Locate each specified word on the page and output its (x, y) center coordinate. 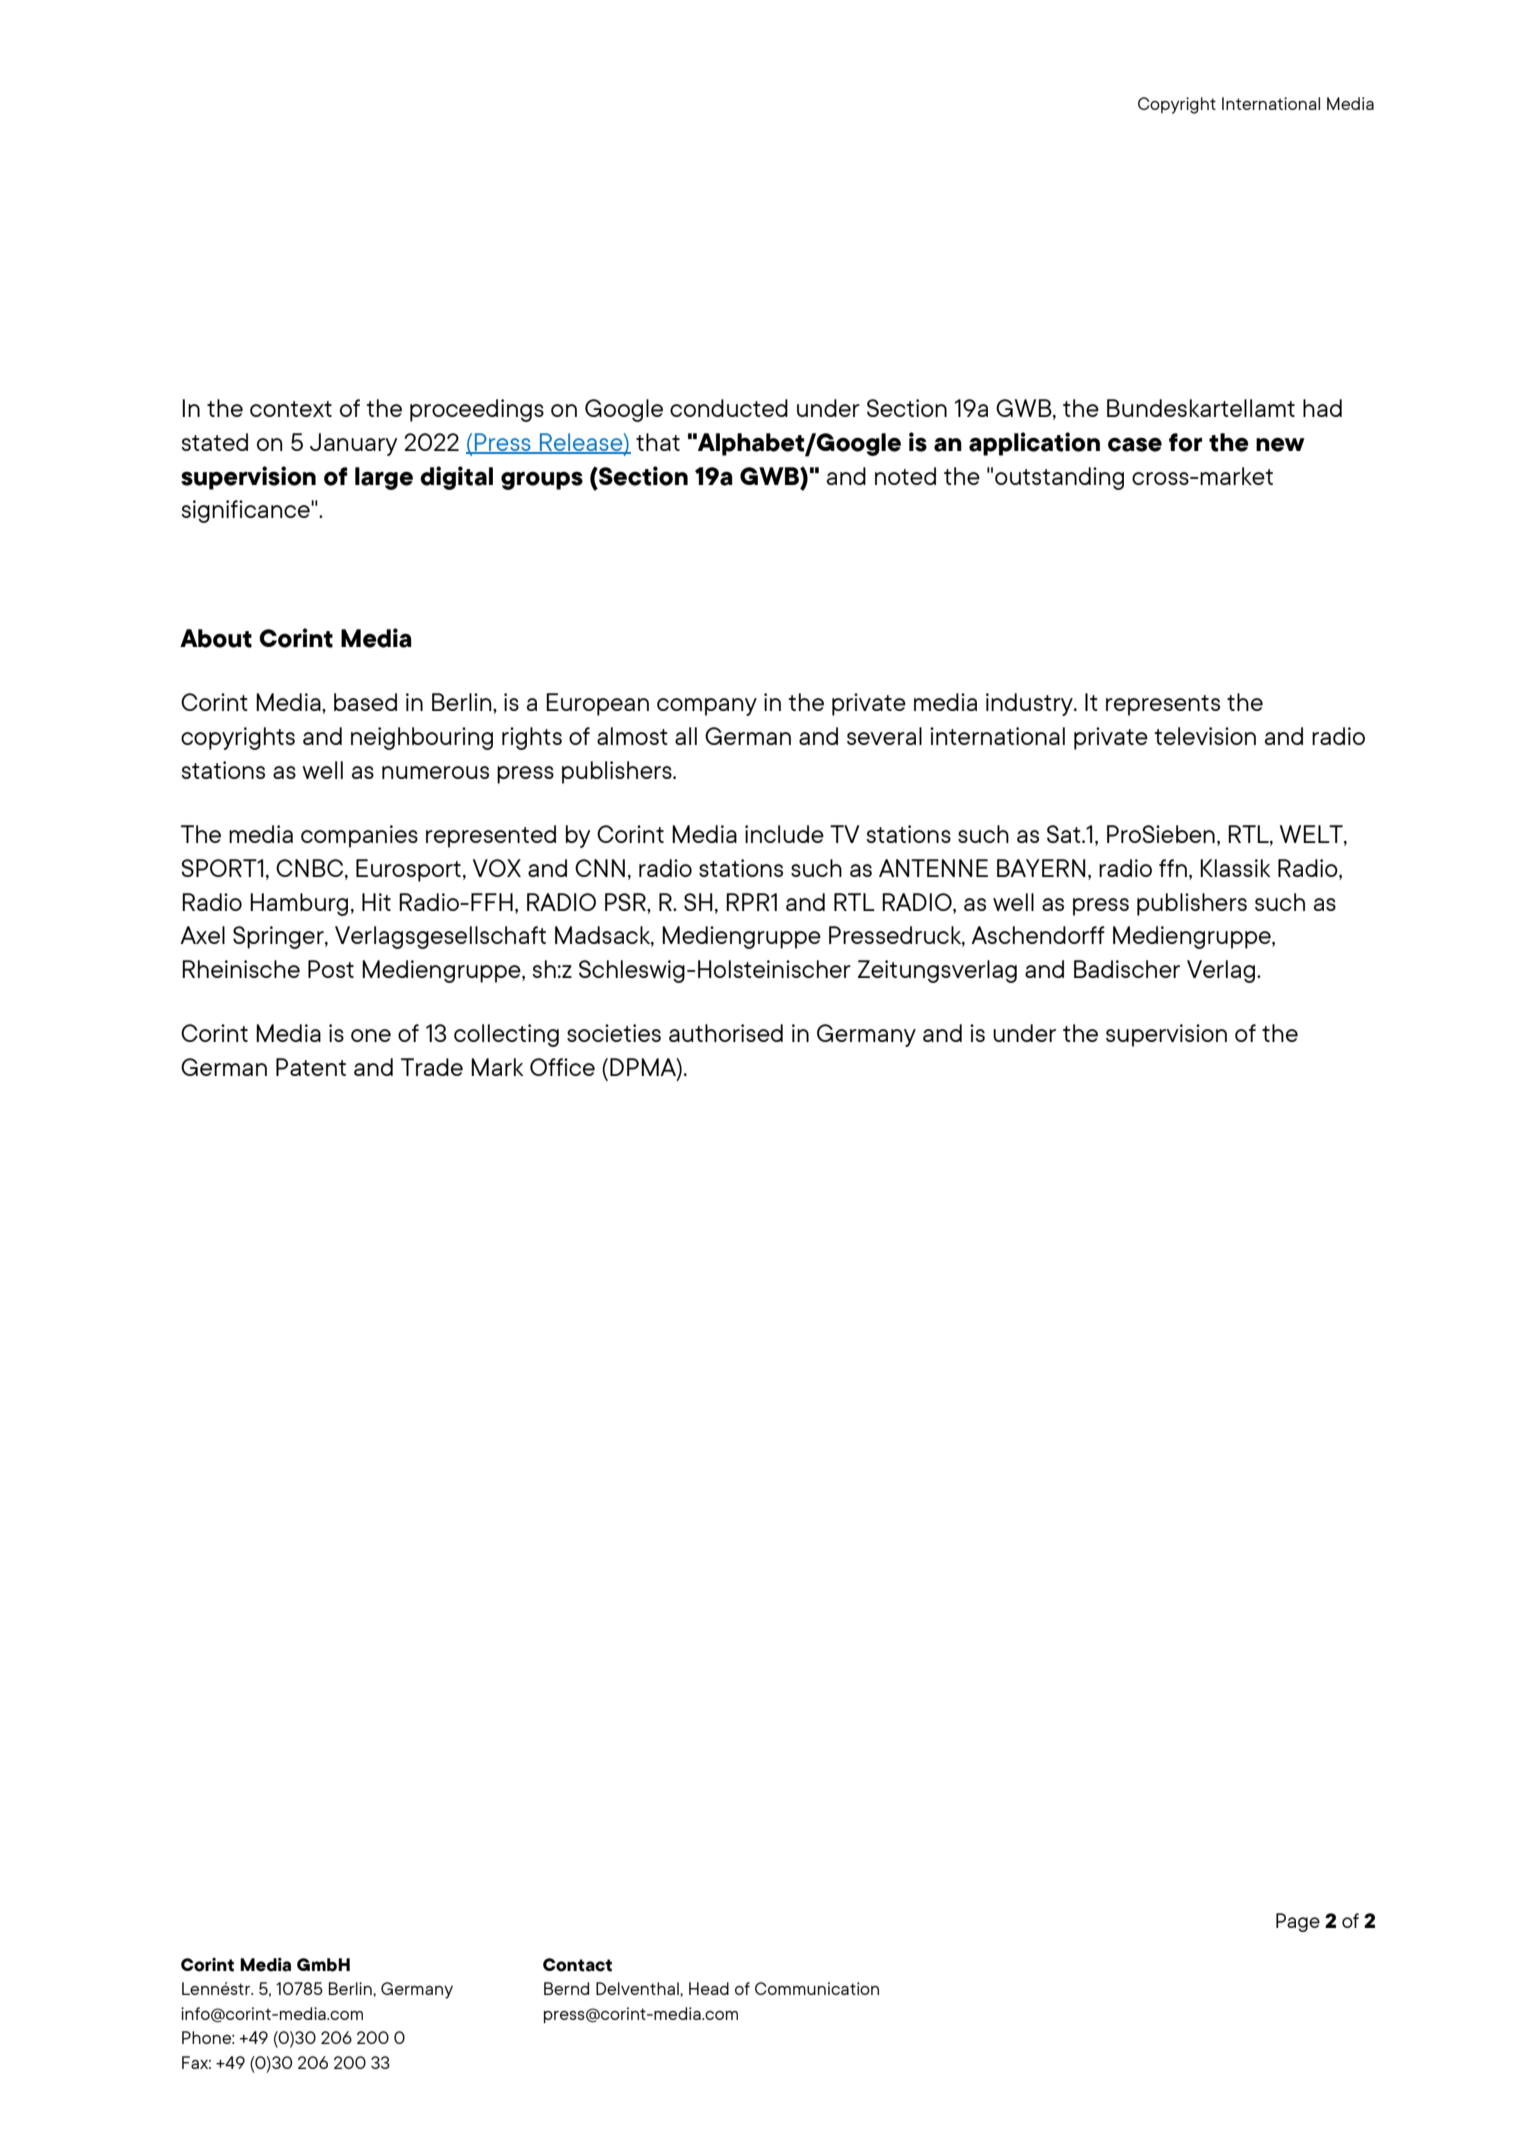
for (1185, 442)
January (354, 444)
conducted (729, 408)
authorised (726, 1033)
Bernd (566, 1988)
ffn (1173, 868)
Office (562, 1067)
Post (331, 969)
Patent (311, 1067)
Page (1298, 1922)
